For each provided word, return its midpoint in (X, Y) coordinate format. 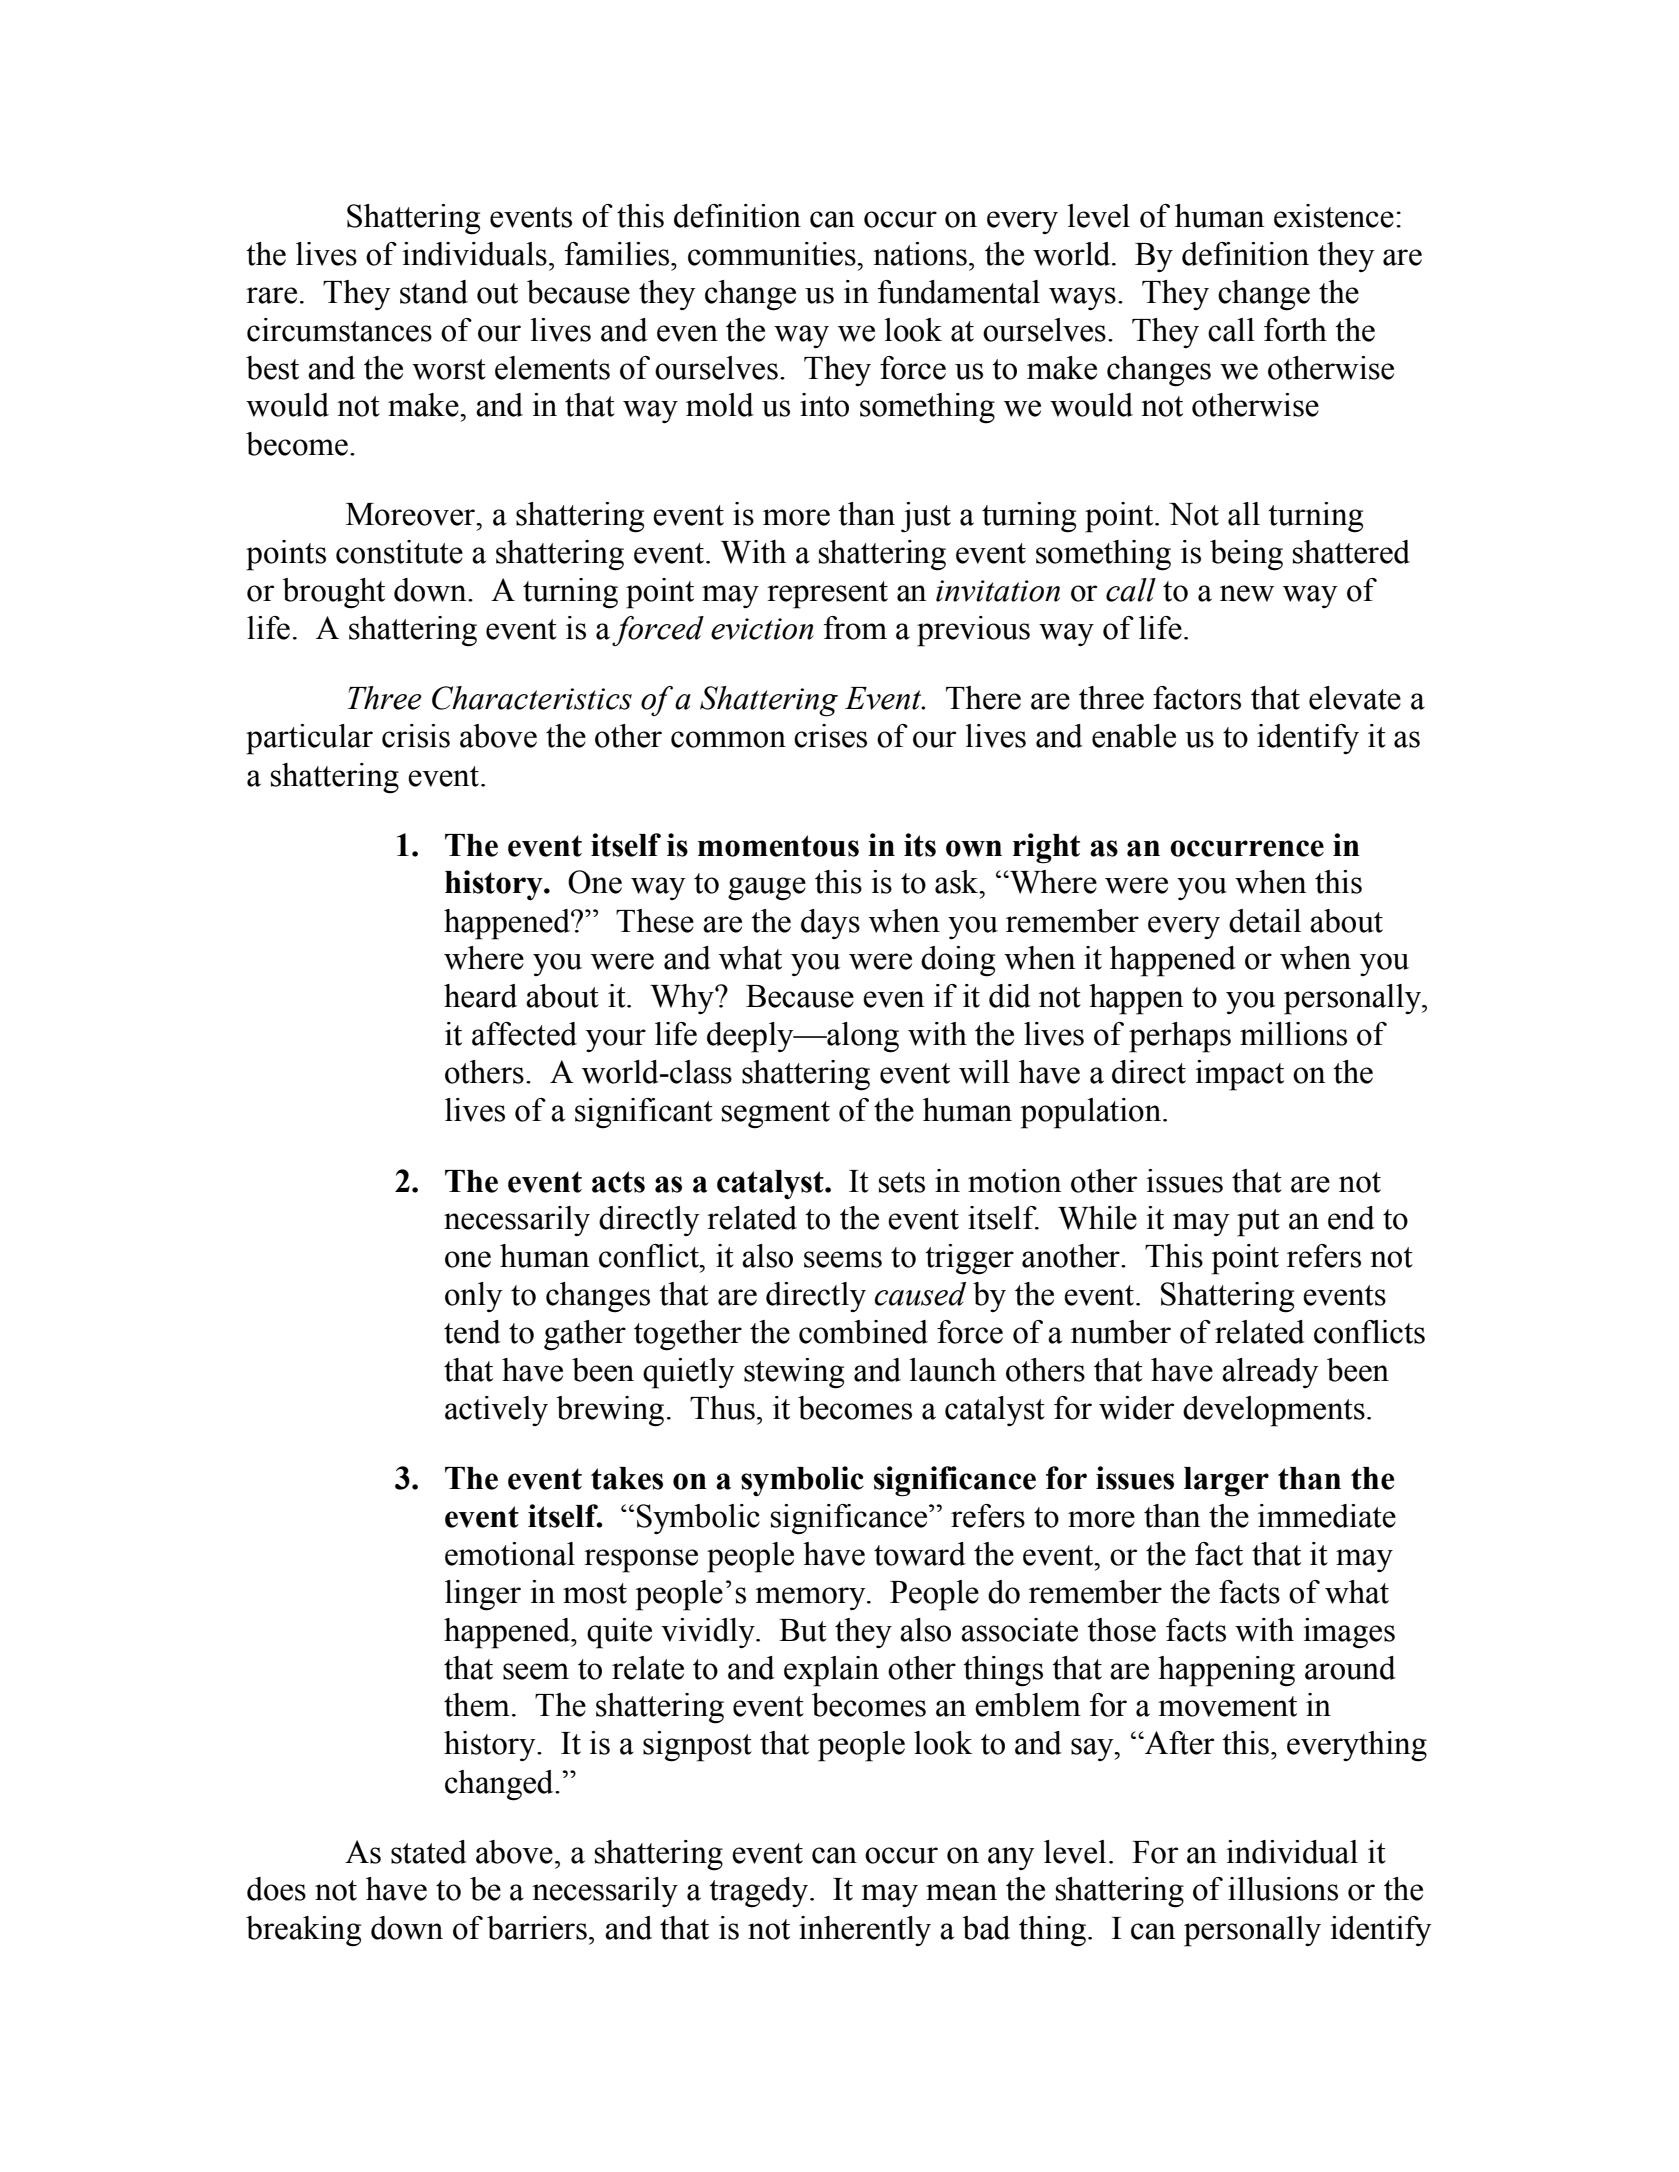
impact (1240, 1075)
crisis (416, 736)
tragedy (758, 1892)
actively (496, 1411)
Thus (722, 1408)
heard (480, 996)
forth (1295, 330)
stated (429, 1852)
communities (773, 254)
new (1247, 593)
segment (776, 1115)
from (855, 628)
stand (434, 292)
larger (1226, 1482)
